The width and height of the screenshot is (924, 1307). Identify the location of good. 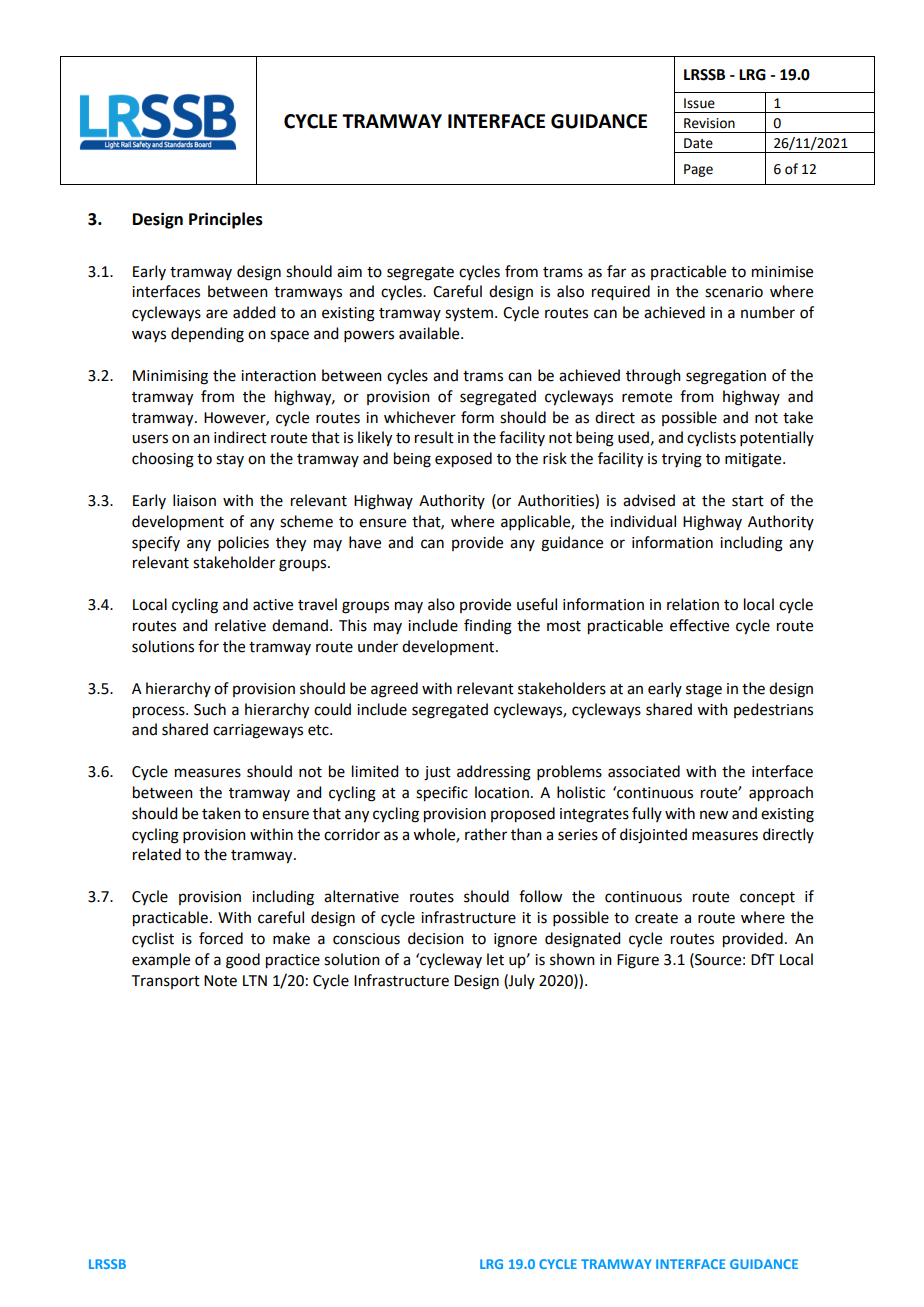
(243, 961).
